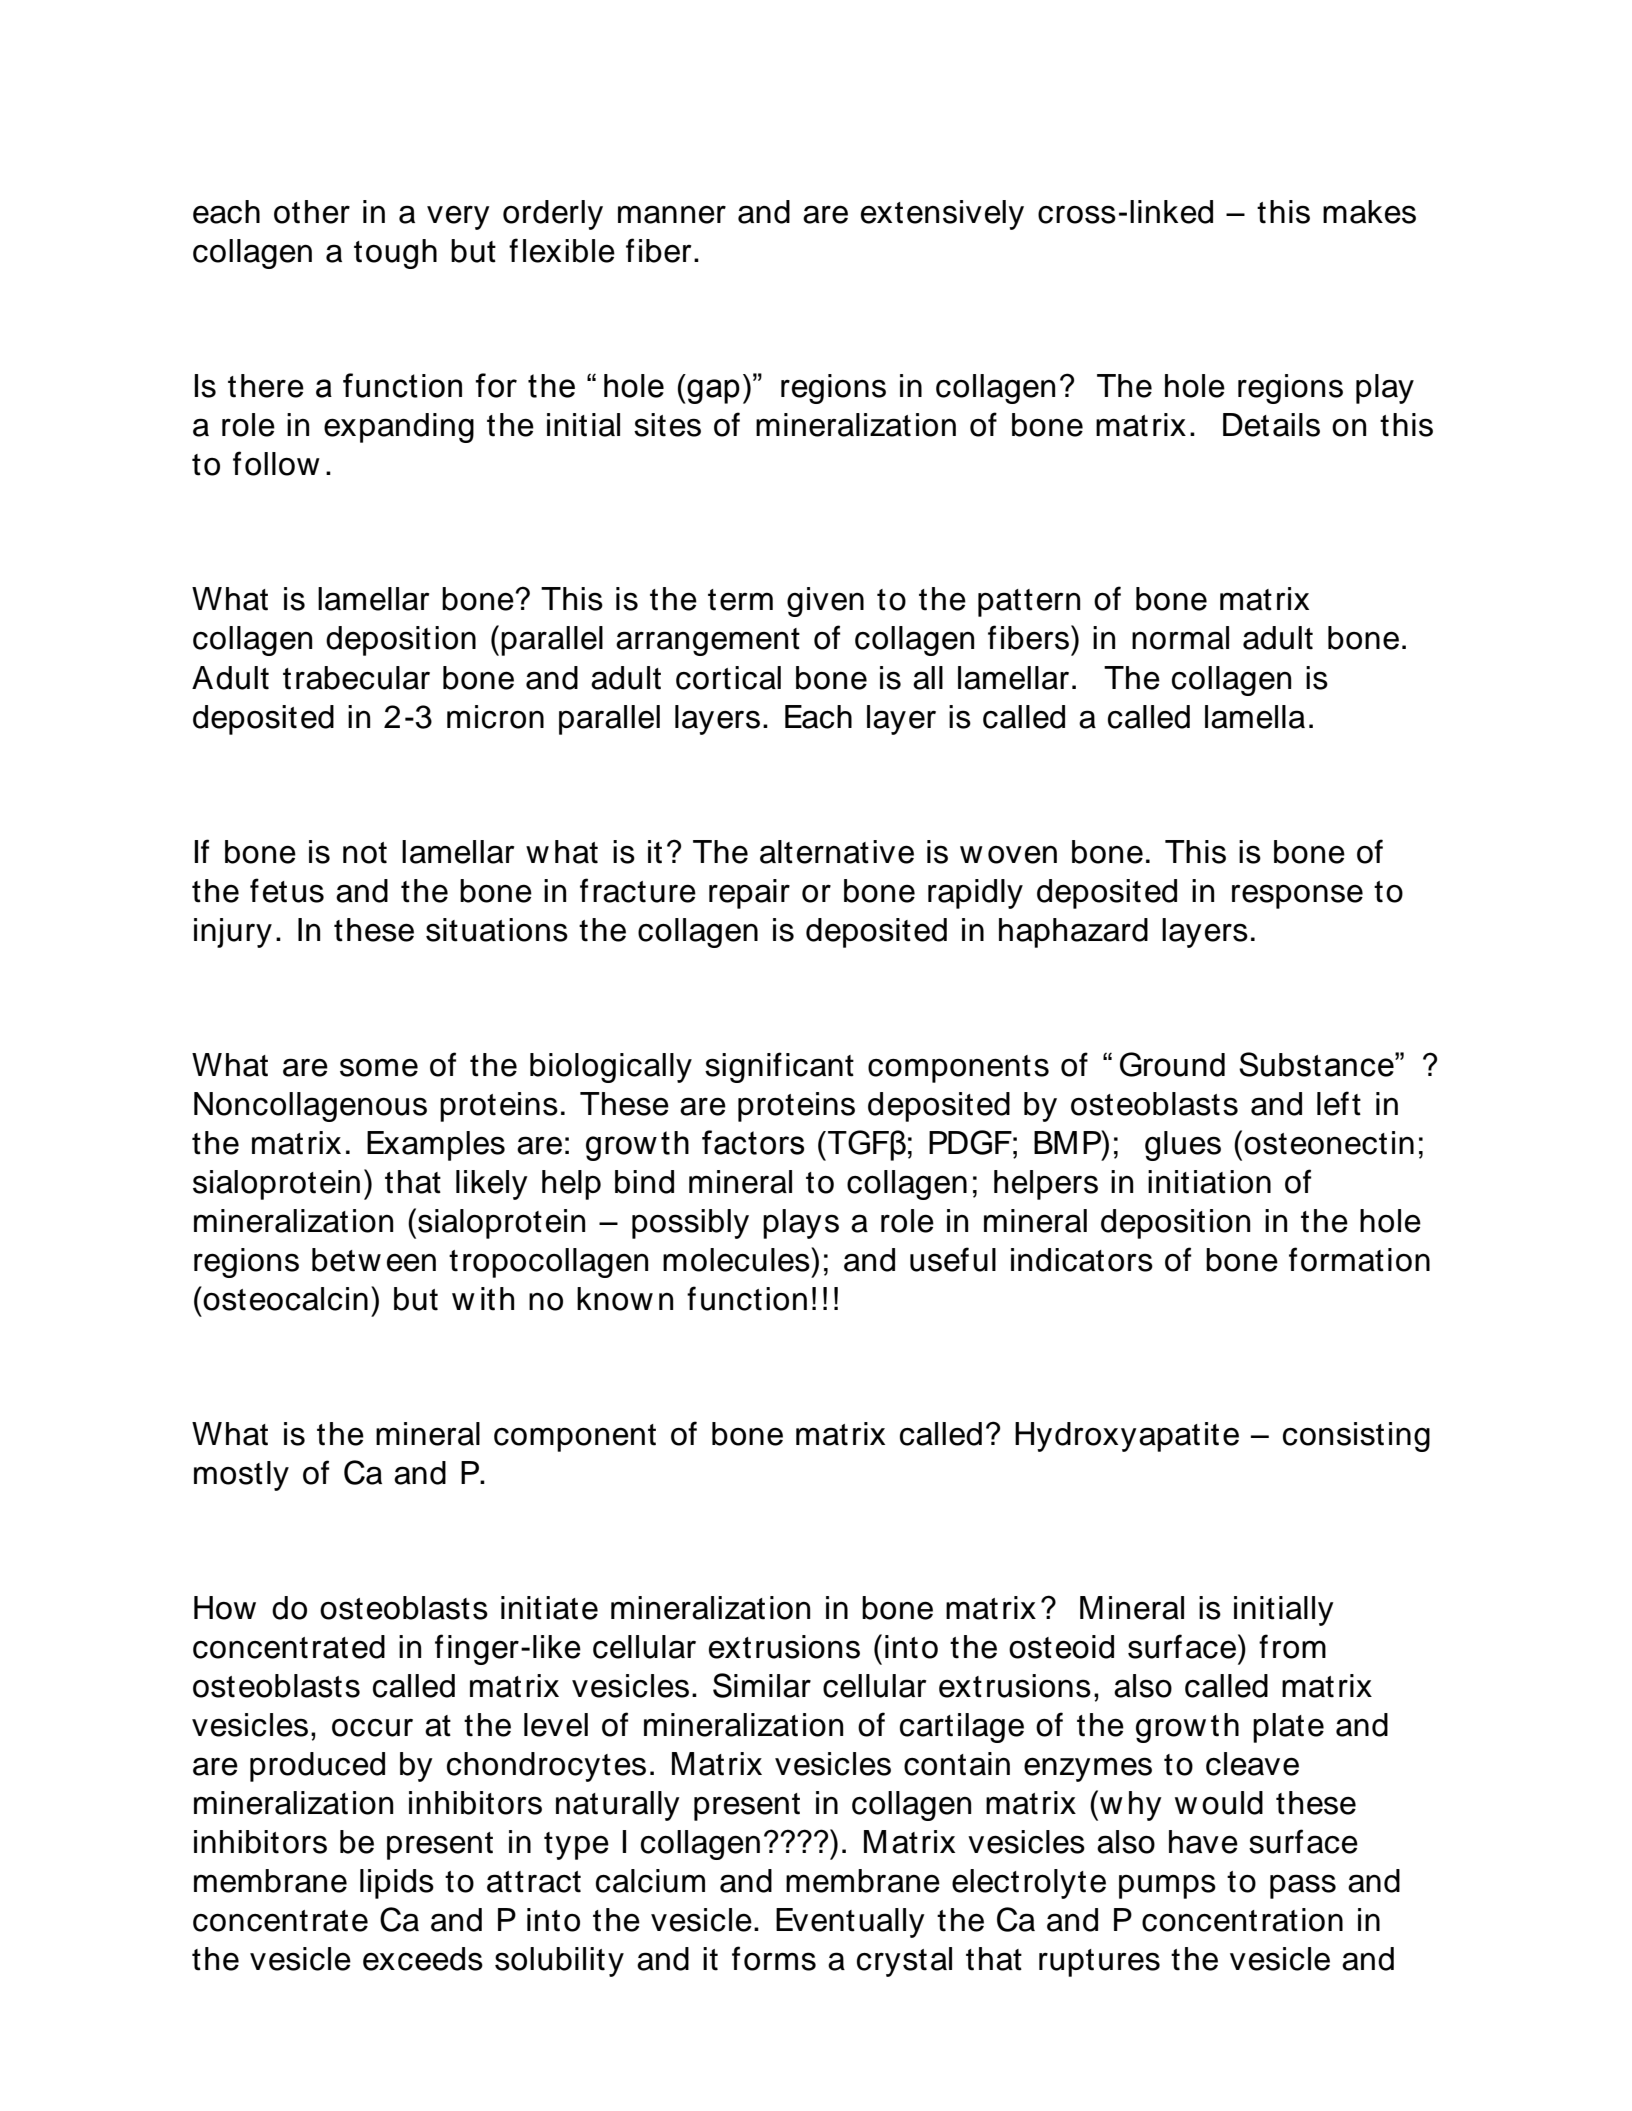 This screenshot has width=1632, height=2111. What do you see at coordinates (672, 214) in the screenshot?
I see `manner` at bounding box center [672, 214].
